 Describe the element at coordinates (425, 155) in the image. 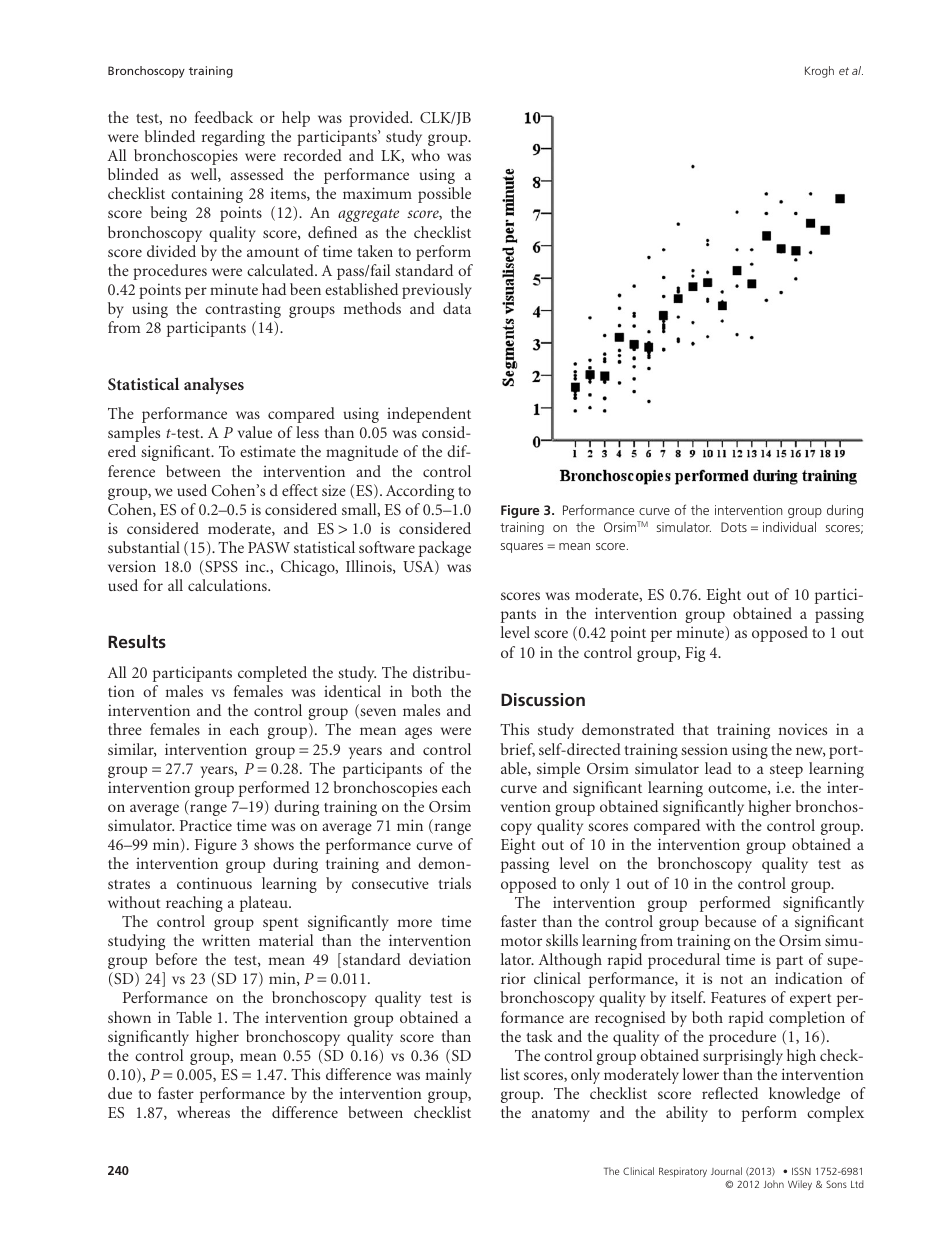

I see `who` at that location.
